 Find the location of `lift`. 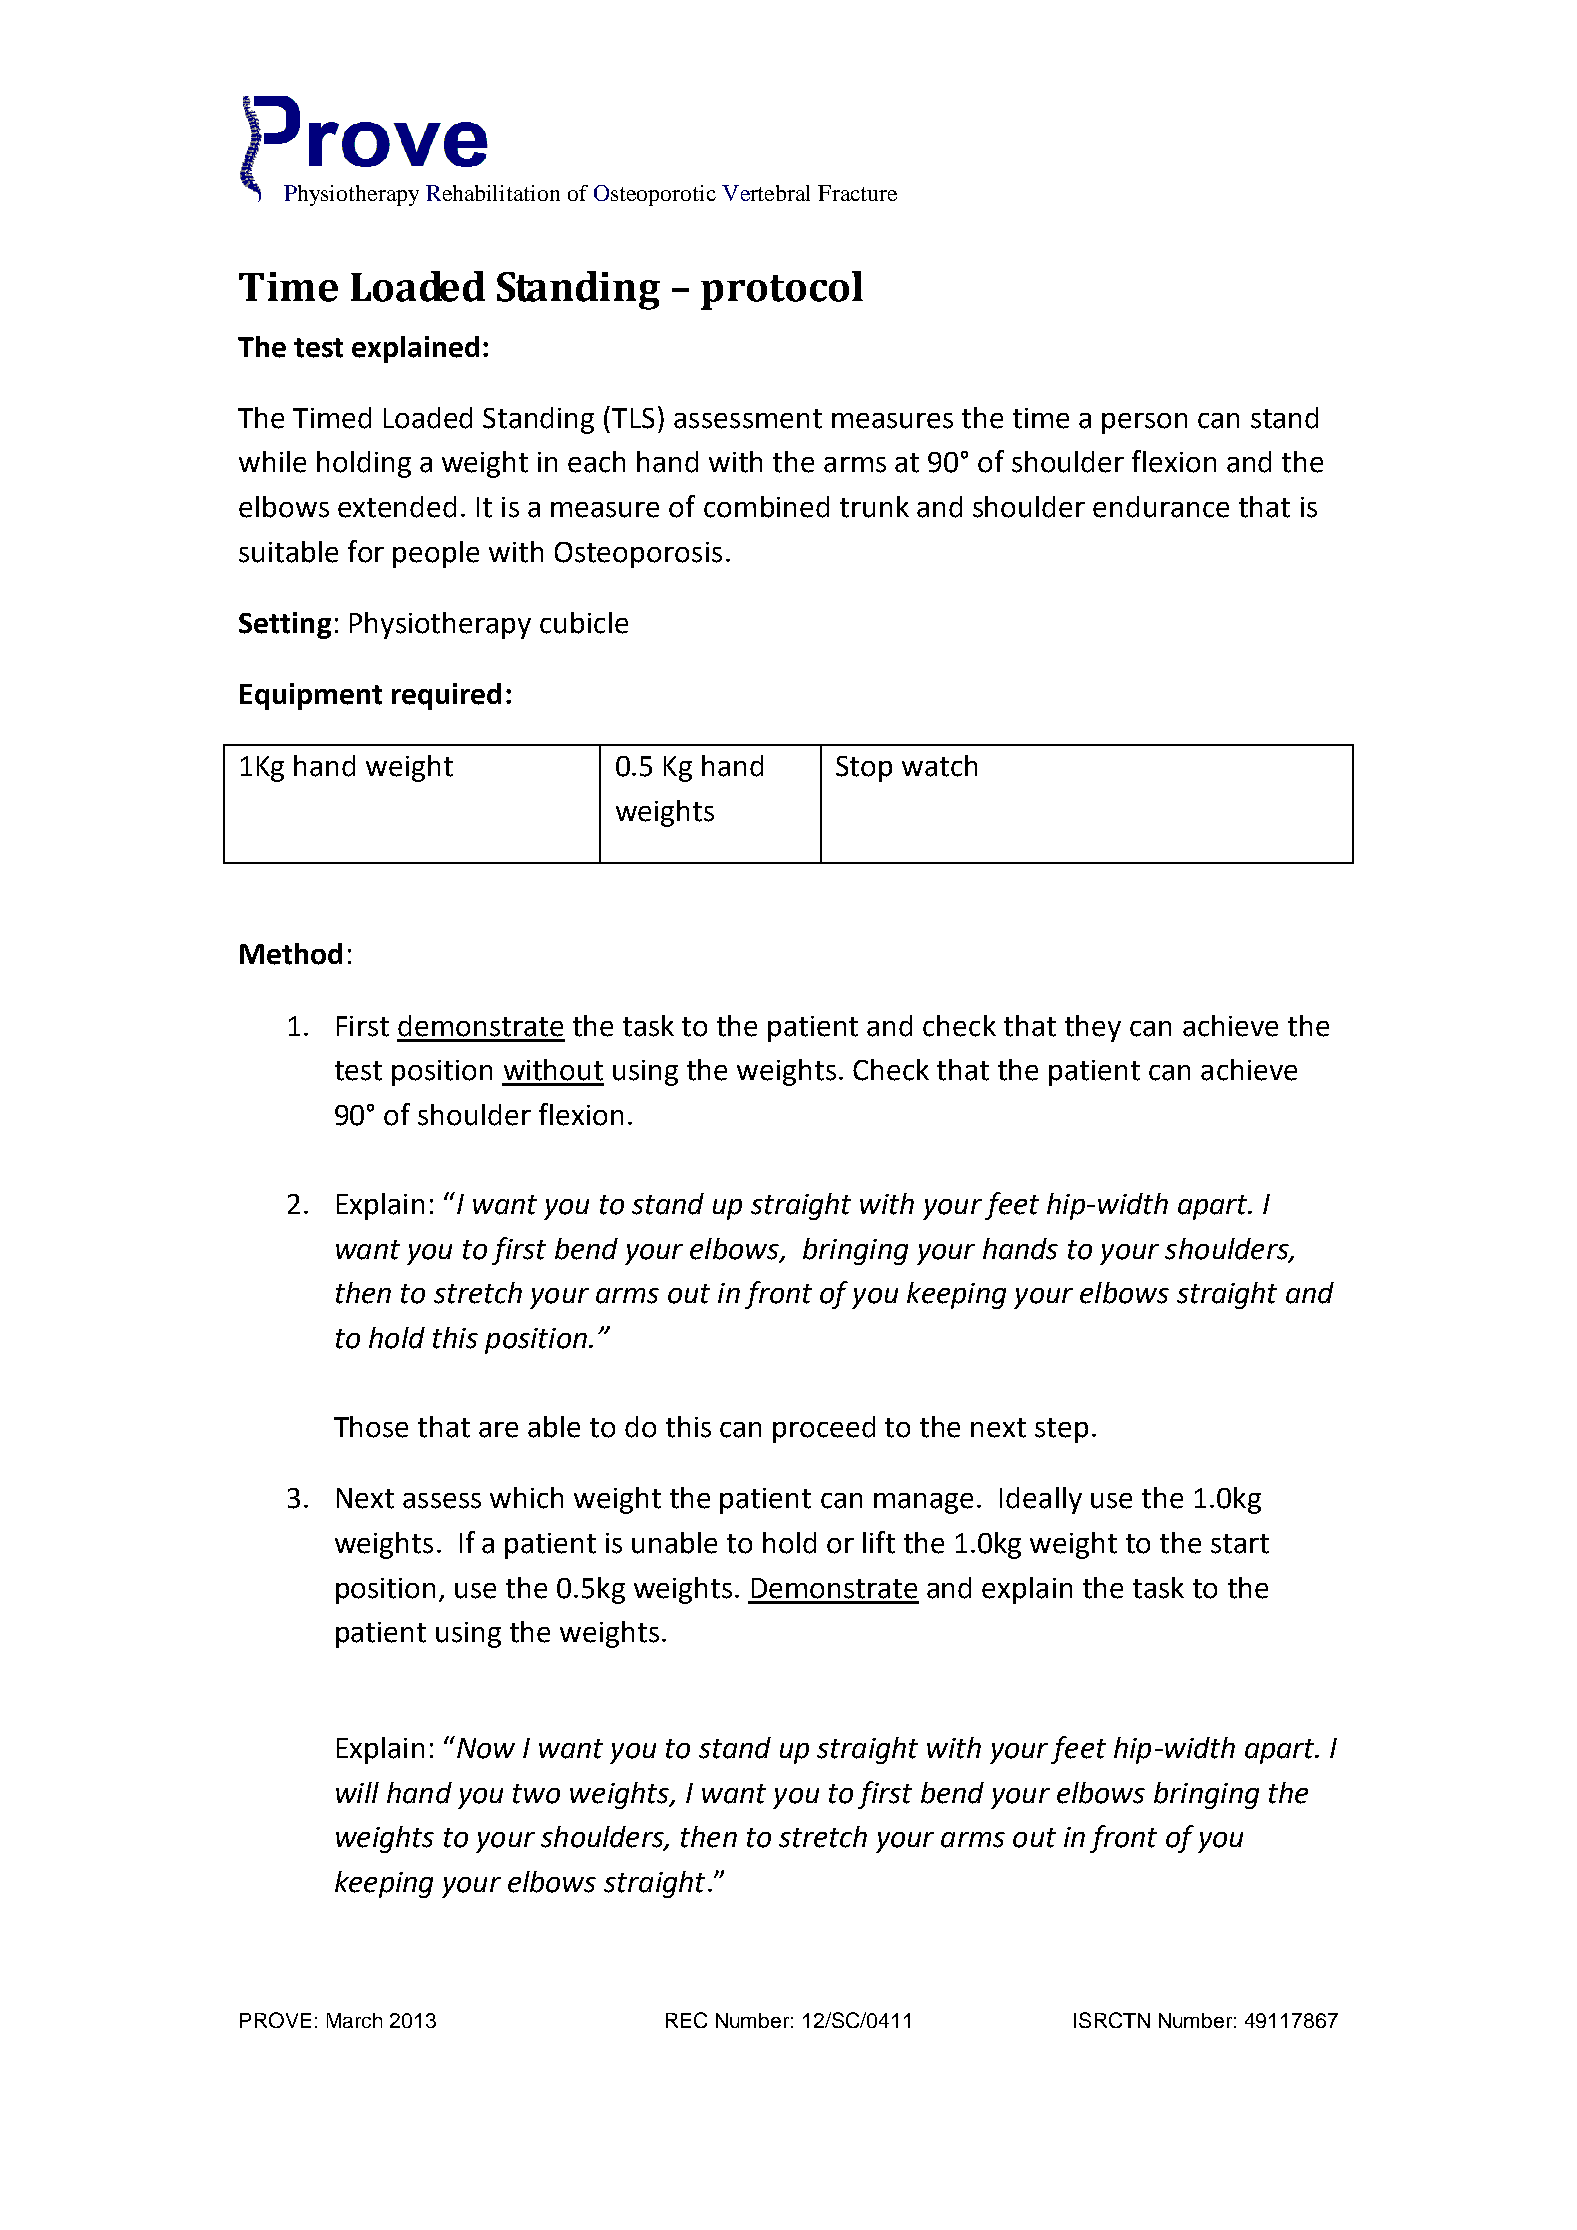

lift is located at coordinates (879, 1542).
